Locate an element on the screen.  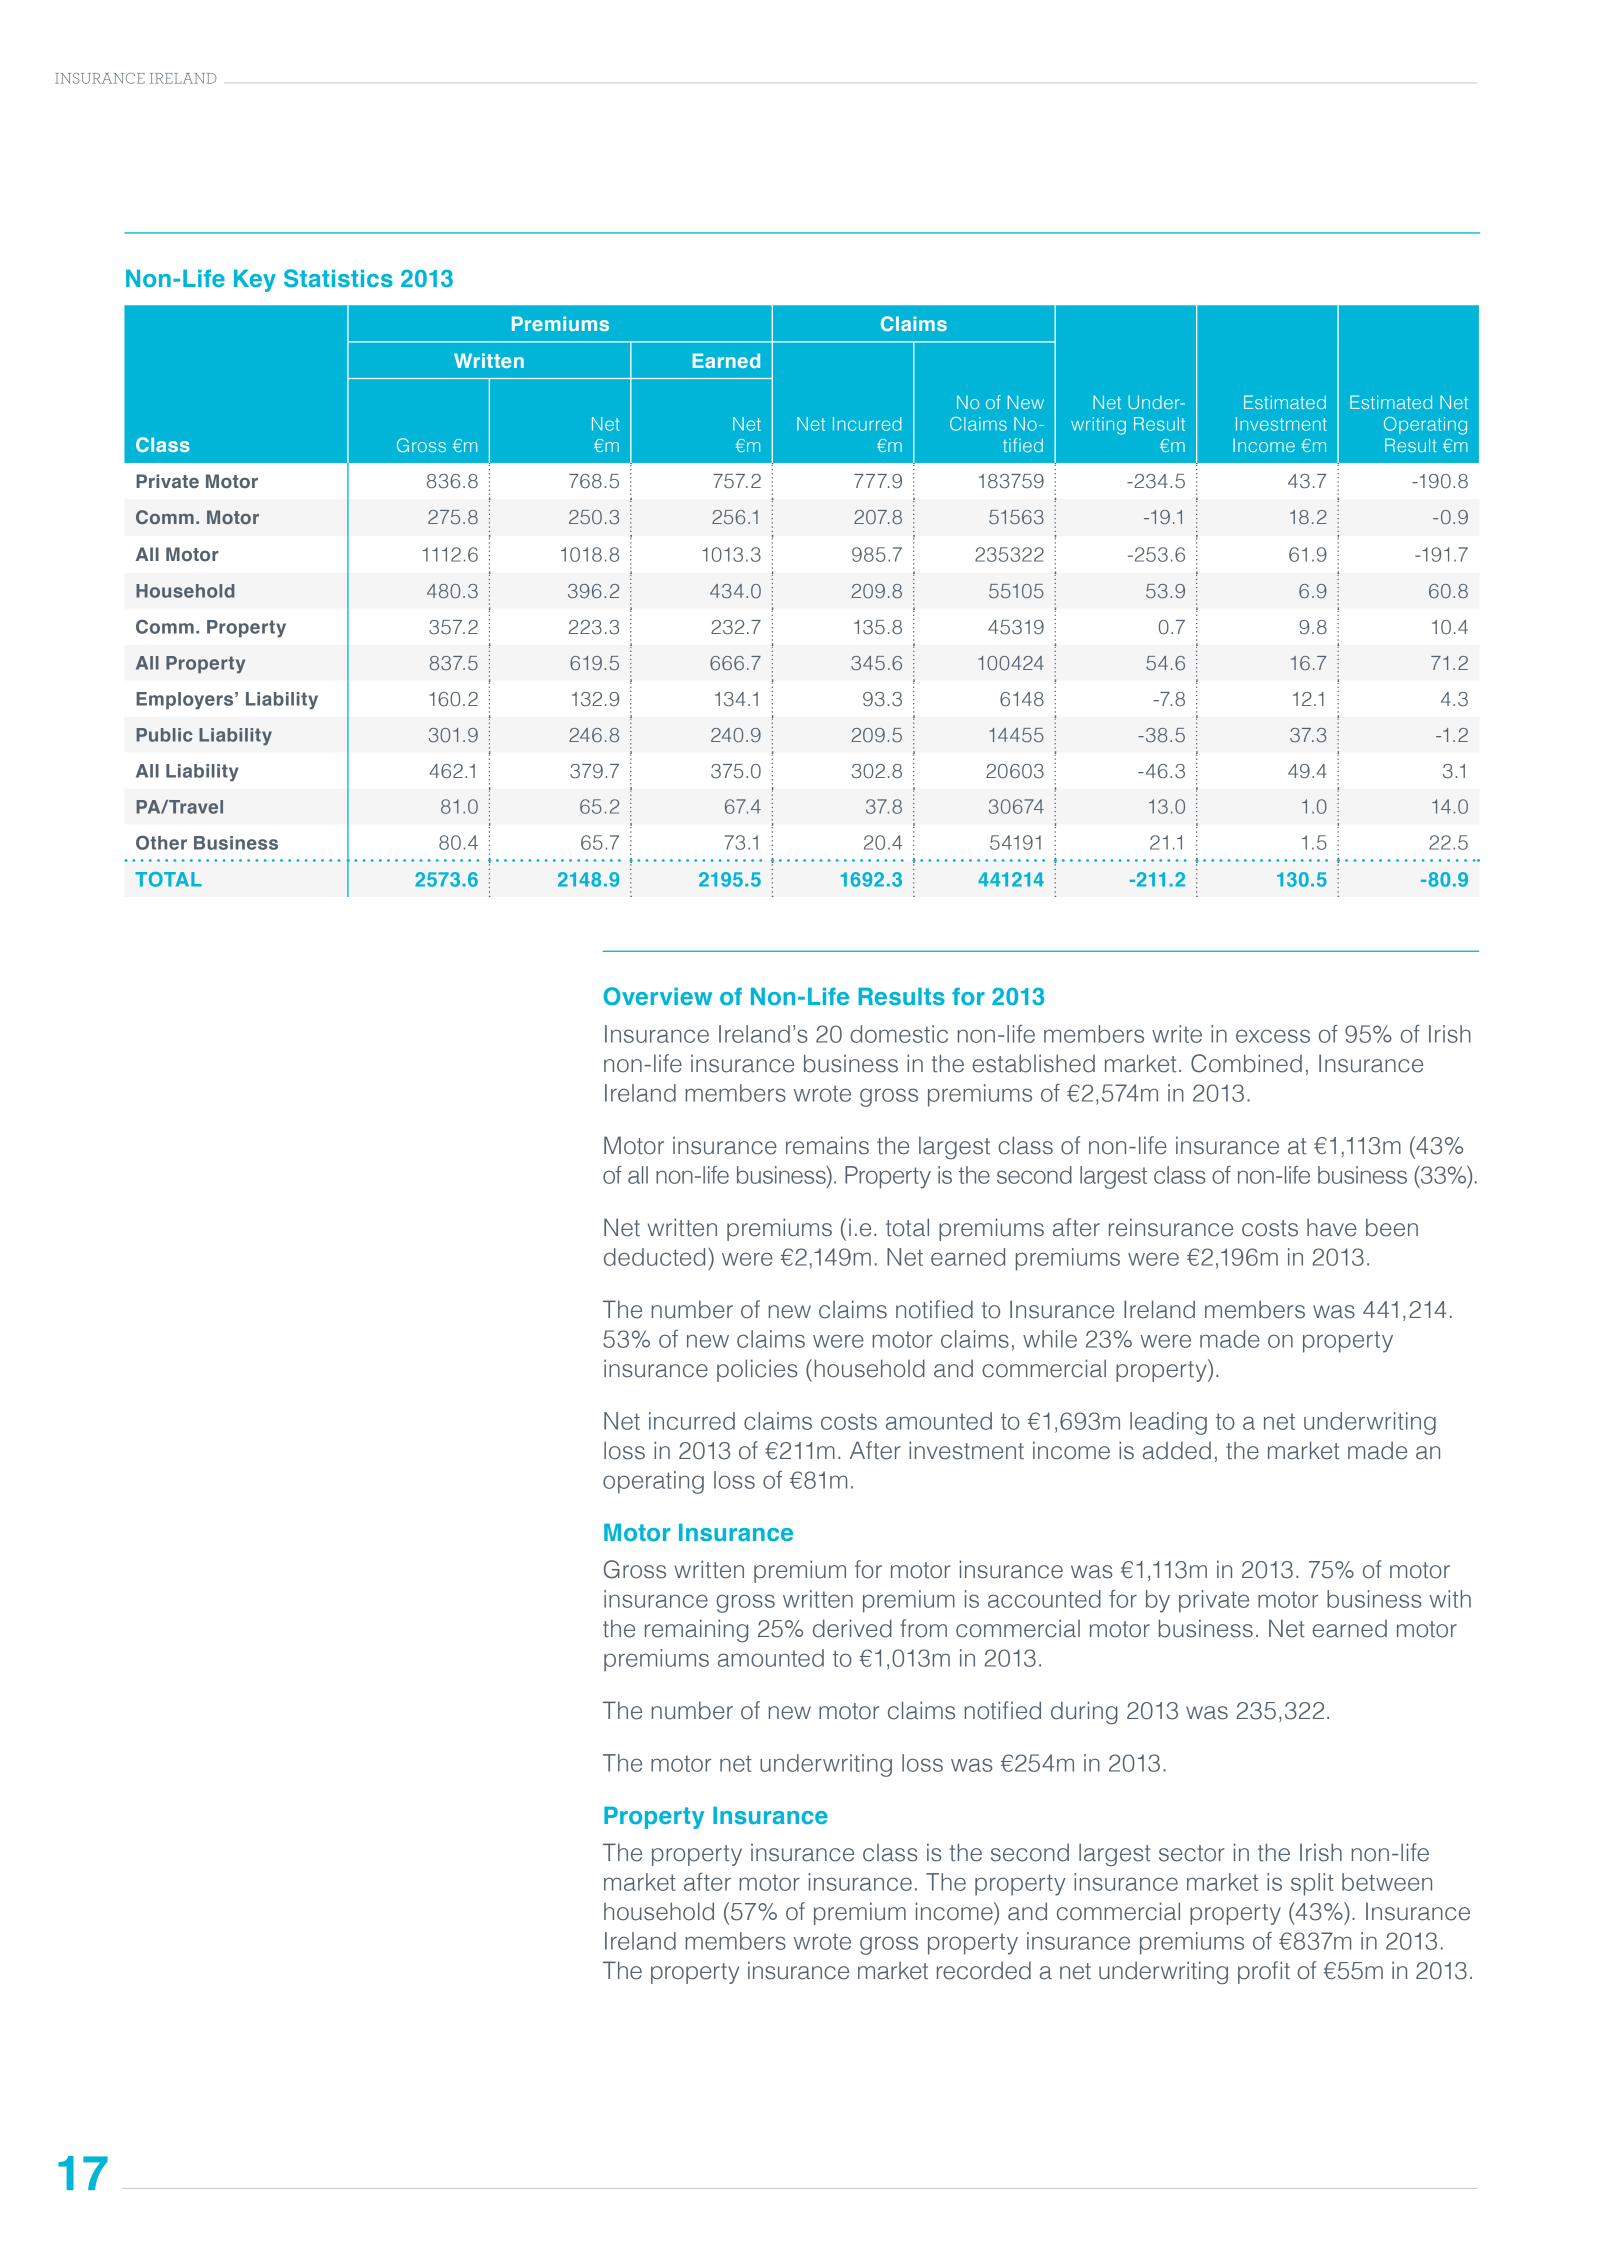
excess is located at coordinates (1273, 1036).
